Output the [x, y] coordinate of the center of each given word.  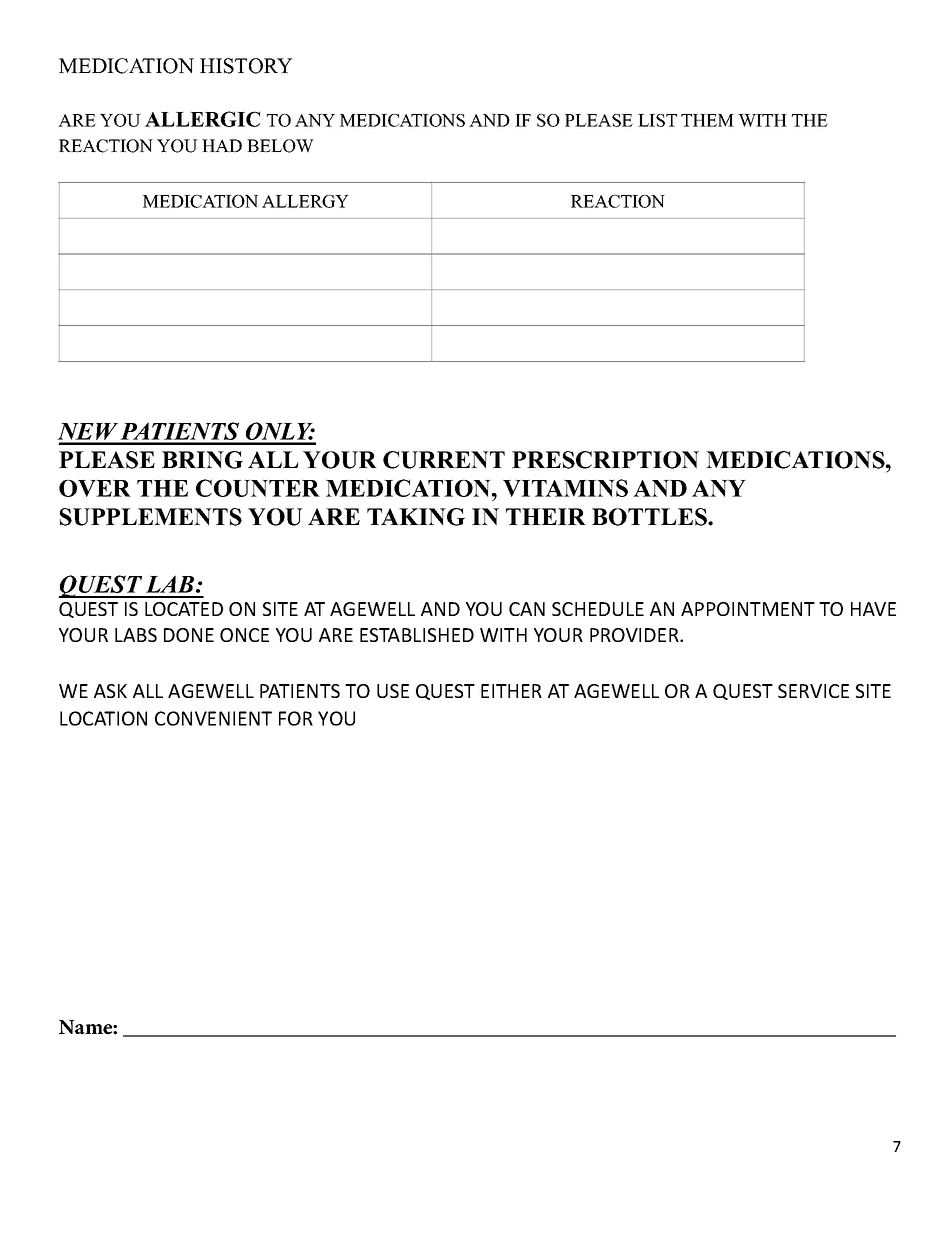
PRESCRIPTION [605, 460]
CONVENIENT [213, 718]
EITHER [511, 691]
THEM [707, 120]
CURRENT [444, 460]
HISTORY [246, 66]
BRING [202, 460]
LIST [657, 120]
